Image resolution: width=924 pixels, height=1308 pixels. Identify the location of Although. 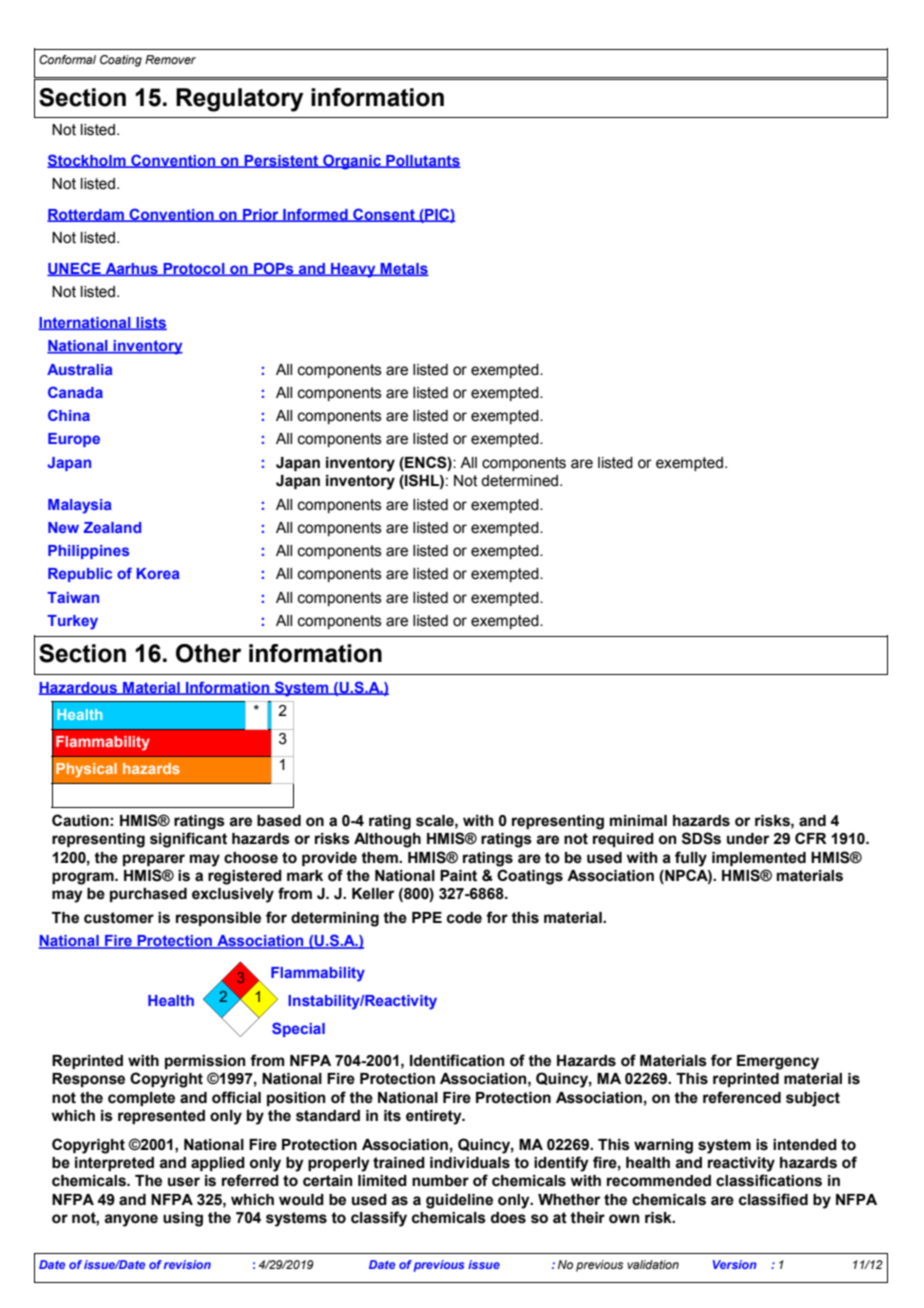
(387, 840).
